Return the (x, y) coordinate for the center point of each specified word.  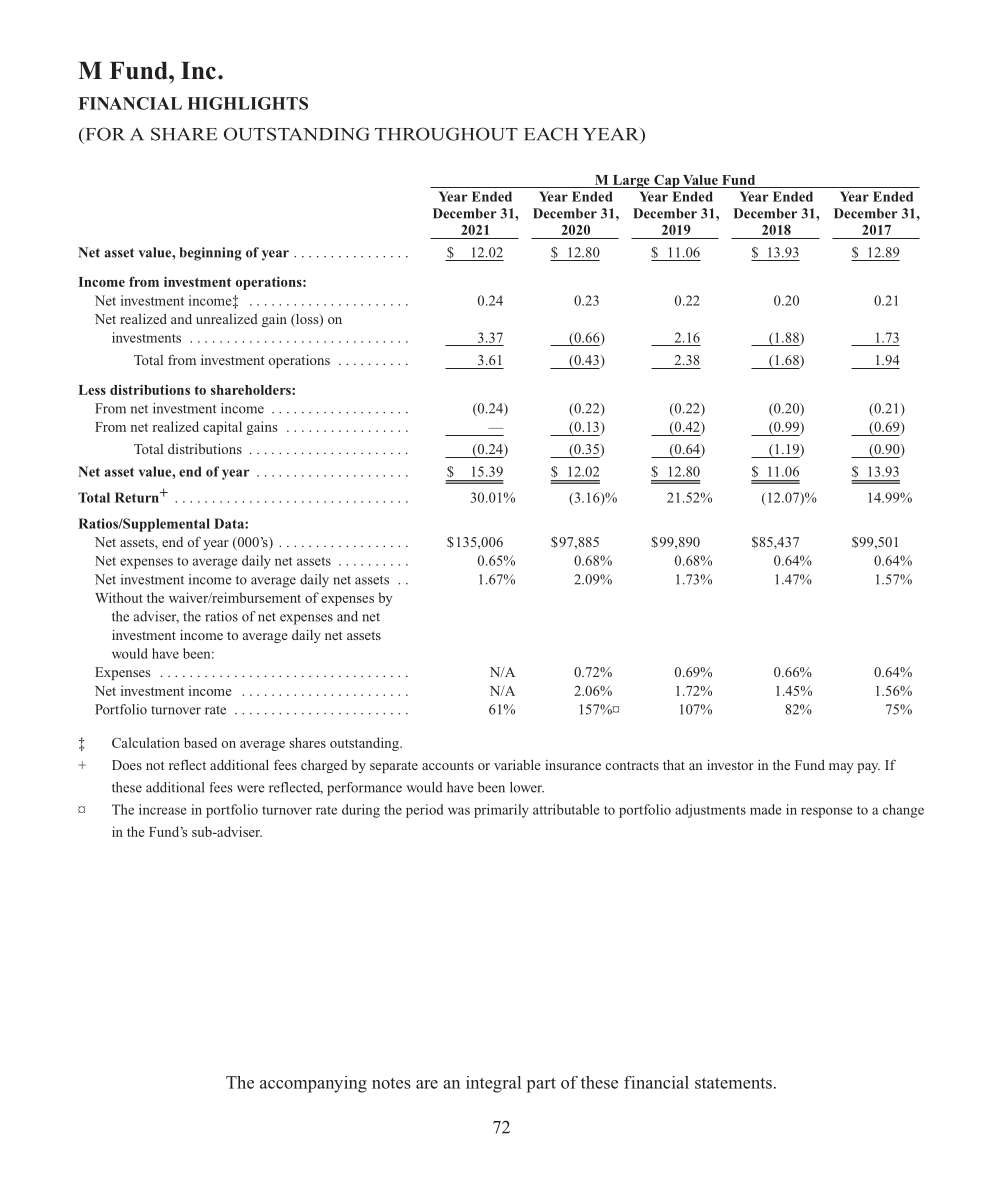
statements (733, 1083)
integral (493, 1084)
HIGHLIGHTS (247, 103)
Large (631, 181)
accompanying (313, 1084)
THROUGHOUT (446, 134)
